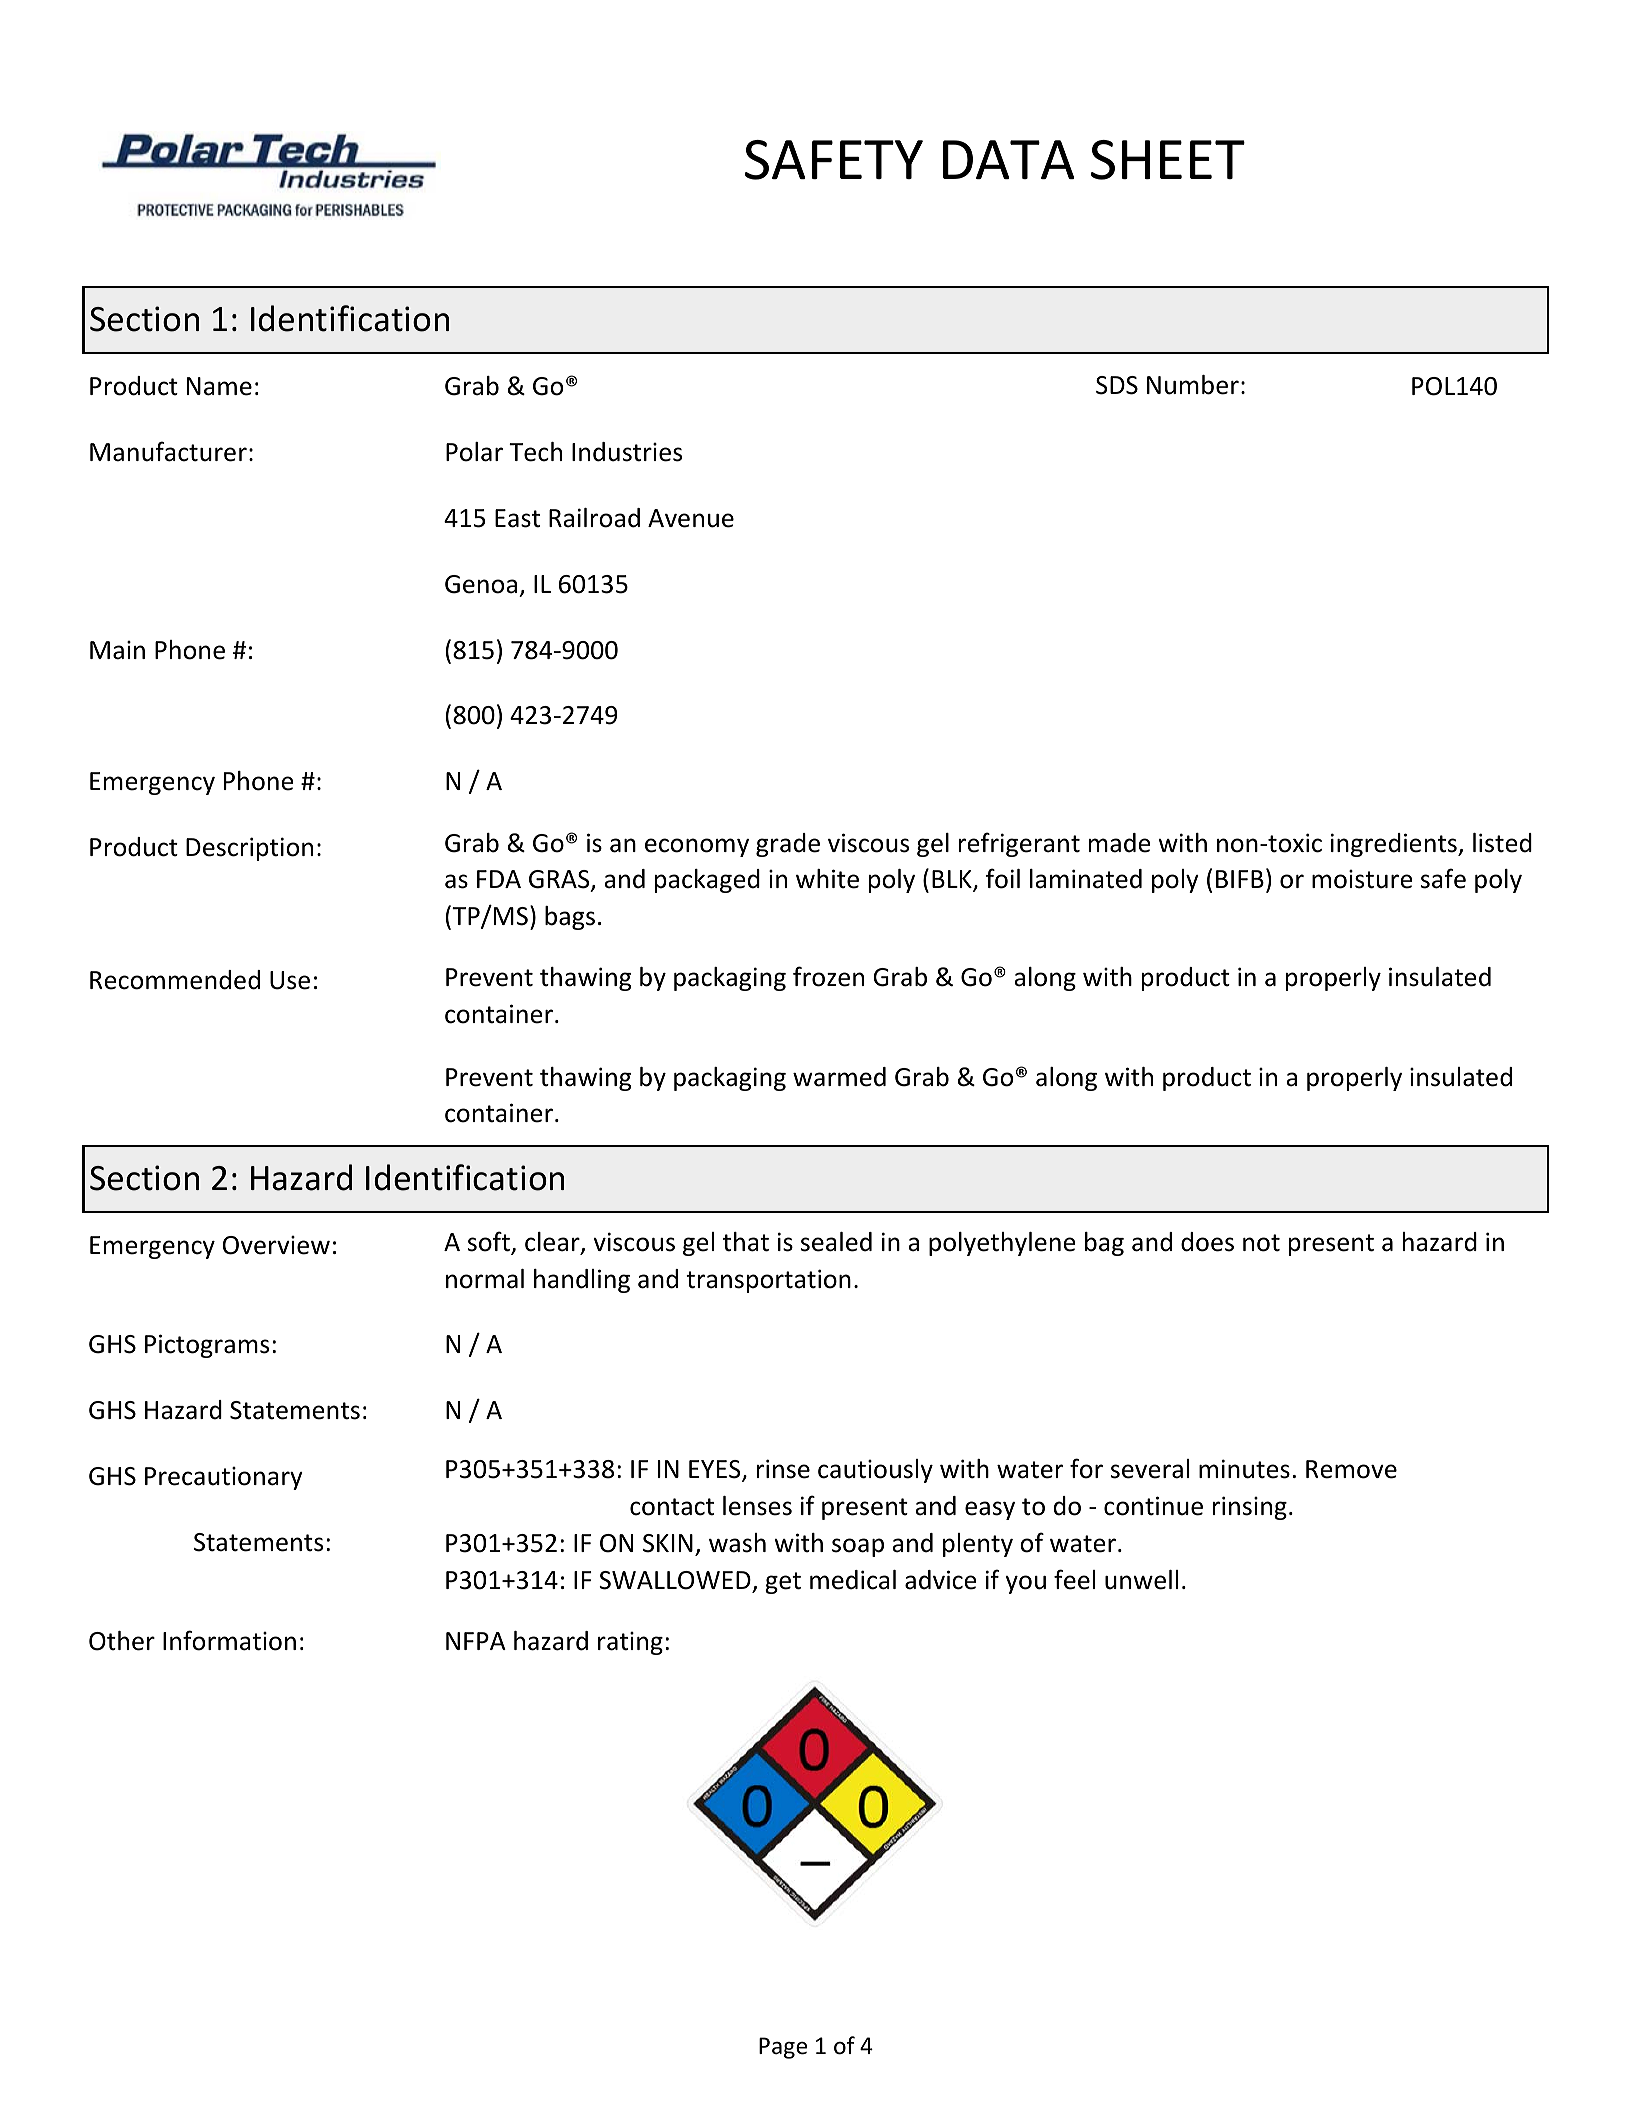  Describe the element at coordinates (1261, 1243) in the image. I see `not` at that location.
